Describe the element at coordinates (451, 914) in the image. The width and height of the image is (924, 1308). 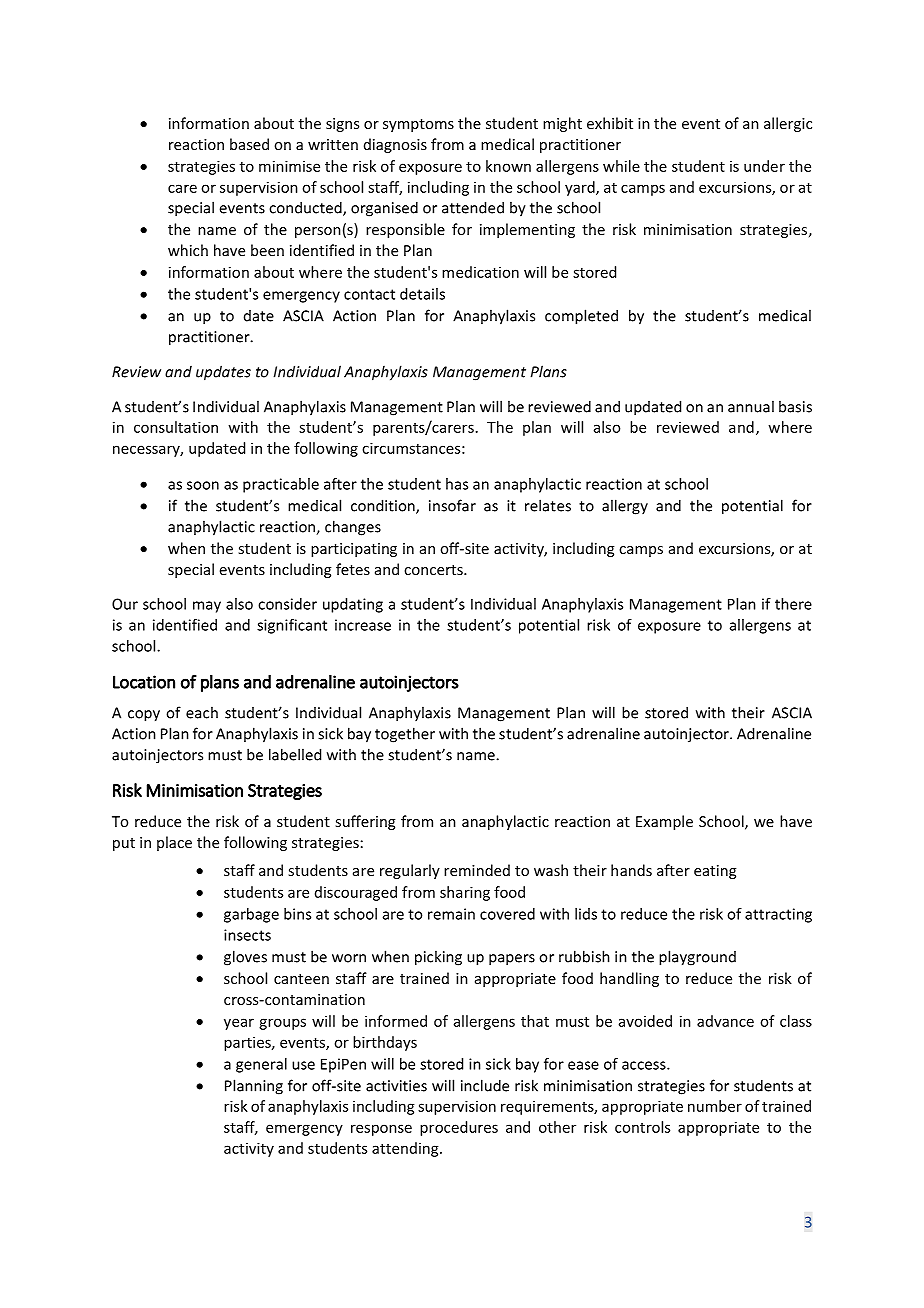
I see `remain` at that location.
